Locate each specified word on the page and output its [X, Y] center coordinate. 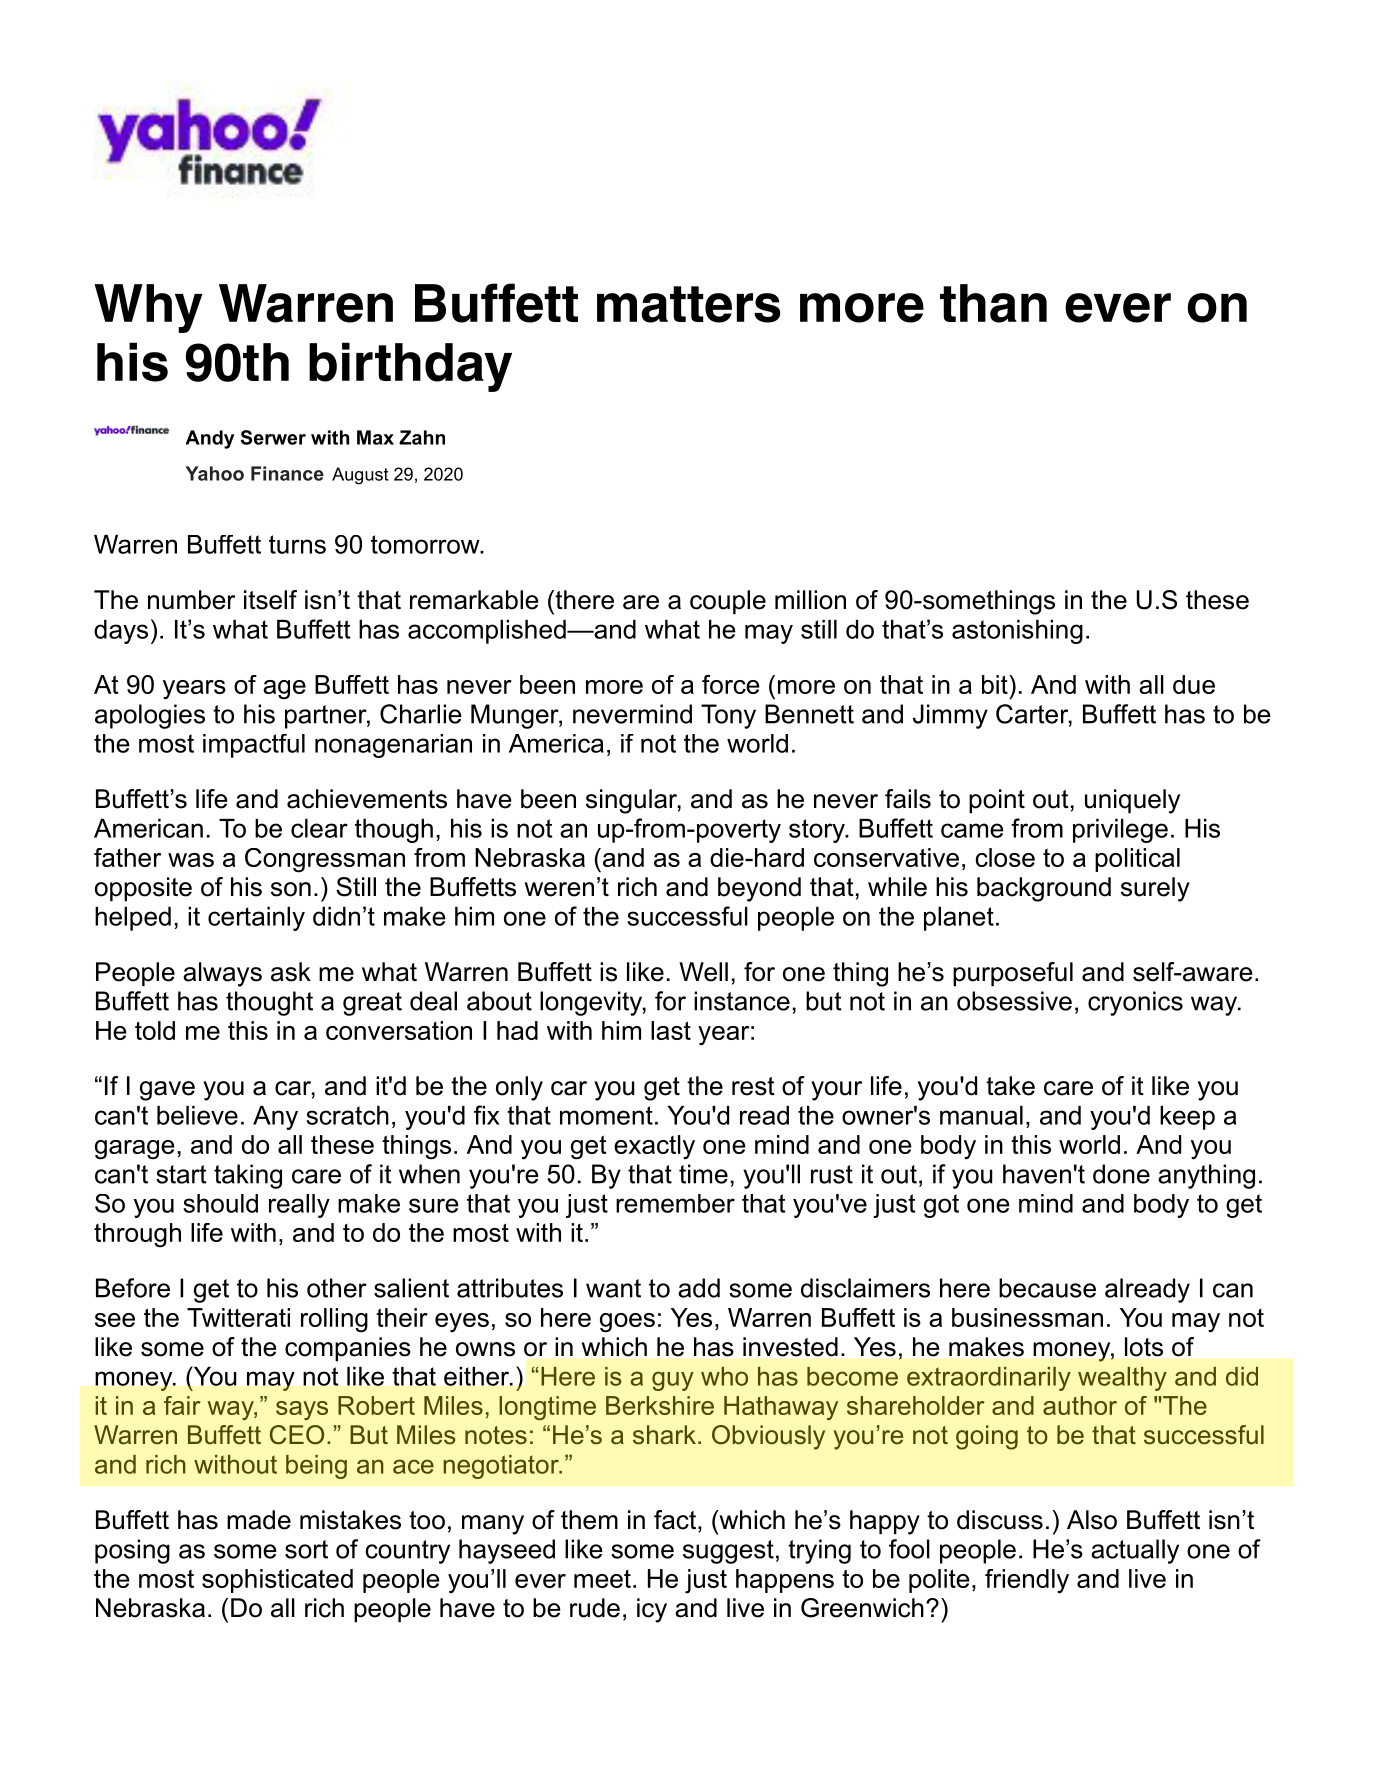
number [191, 600]
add [699, 1288]
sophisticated [277, 1581]
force [731, 684]
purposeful [1013, 974]
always [222, 974]
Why [148, 308]
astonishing [1017, 632]
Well [703, 972]
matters [688, 304]
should [220, 1203]
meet [602, 1579]
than [993, 303]
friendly [1027, 1581]
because [1047, 1288]
